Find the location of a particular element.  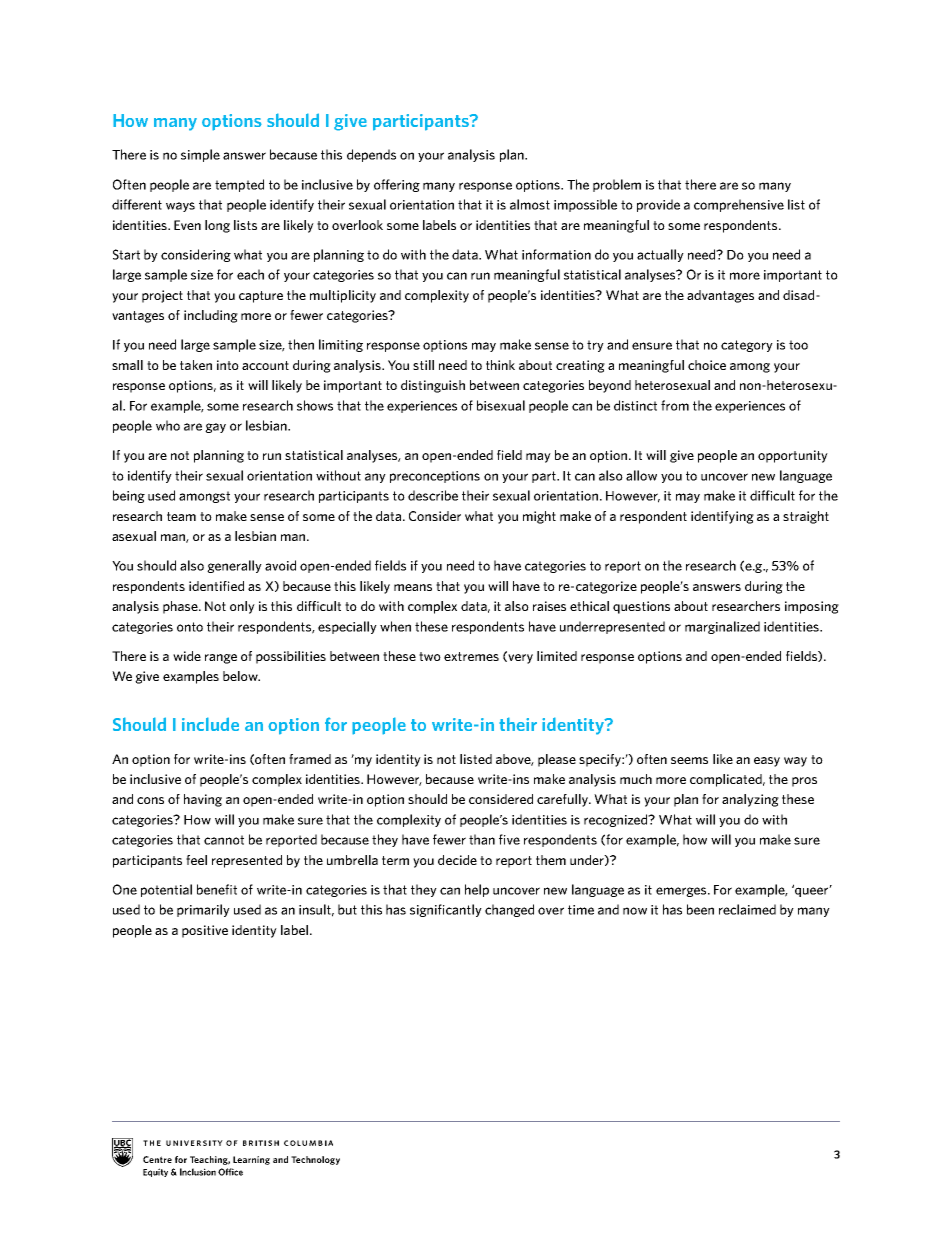

comprehensive is located at coordinates (739, 205).
